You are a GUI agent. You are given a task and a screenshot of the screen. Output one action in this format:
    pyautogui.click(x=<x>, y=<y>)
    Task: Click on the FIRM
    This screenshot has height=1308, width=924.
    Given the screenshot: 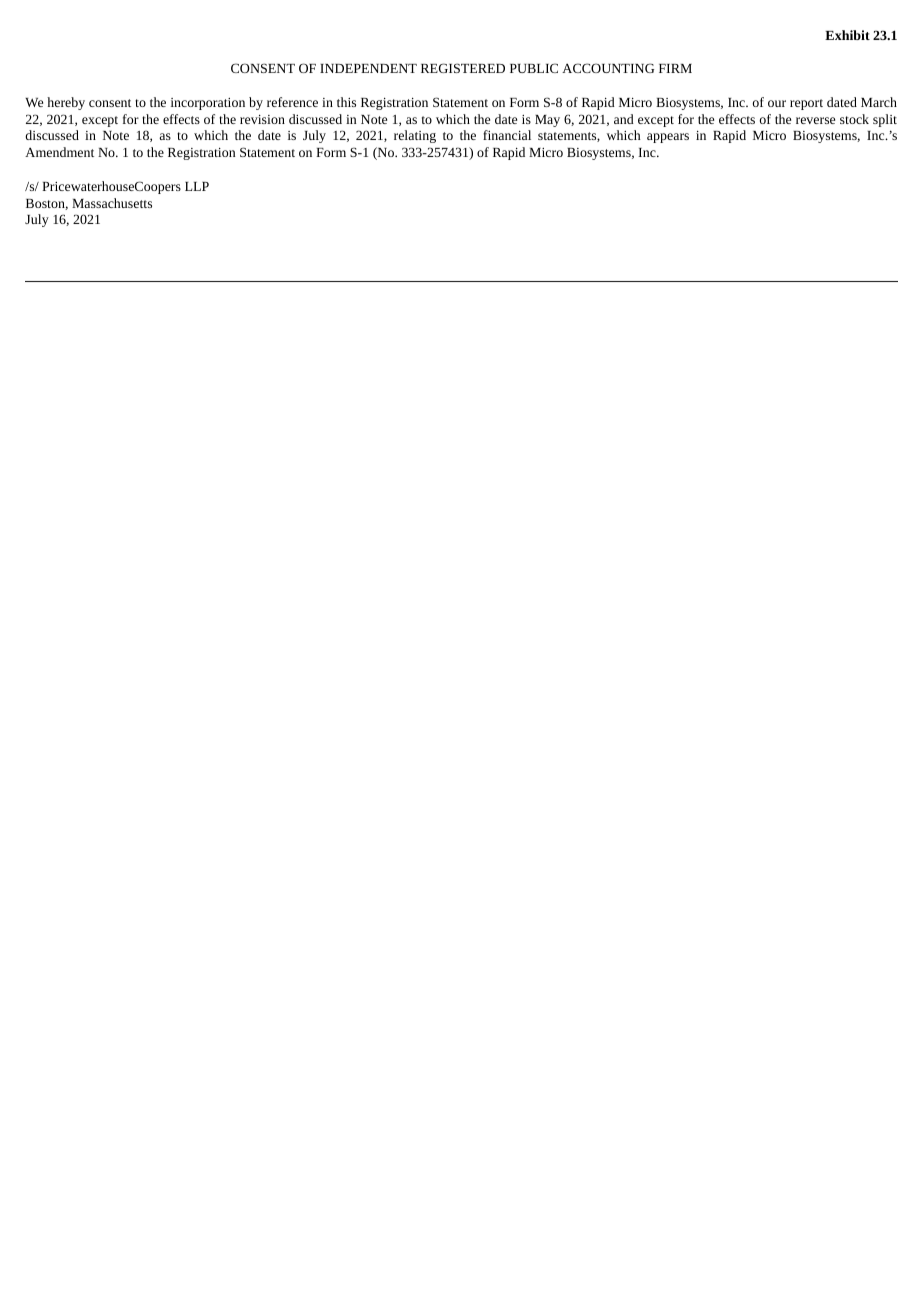 What is the action you would take?
    pyautogui.click(x=675, y=68)
